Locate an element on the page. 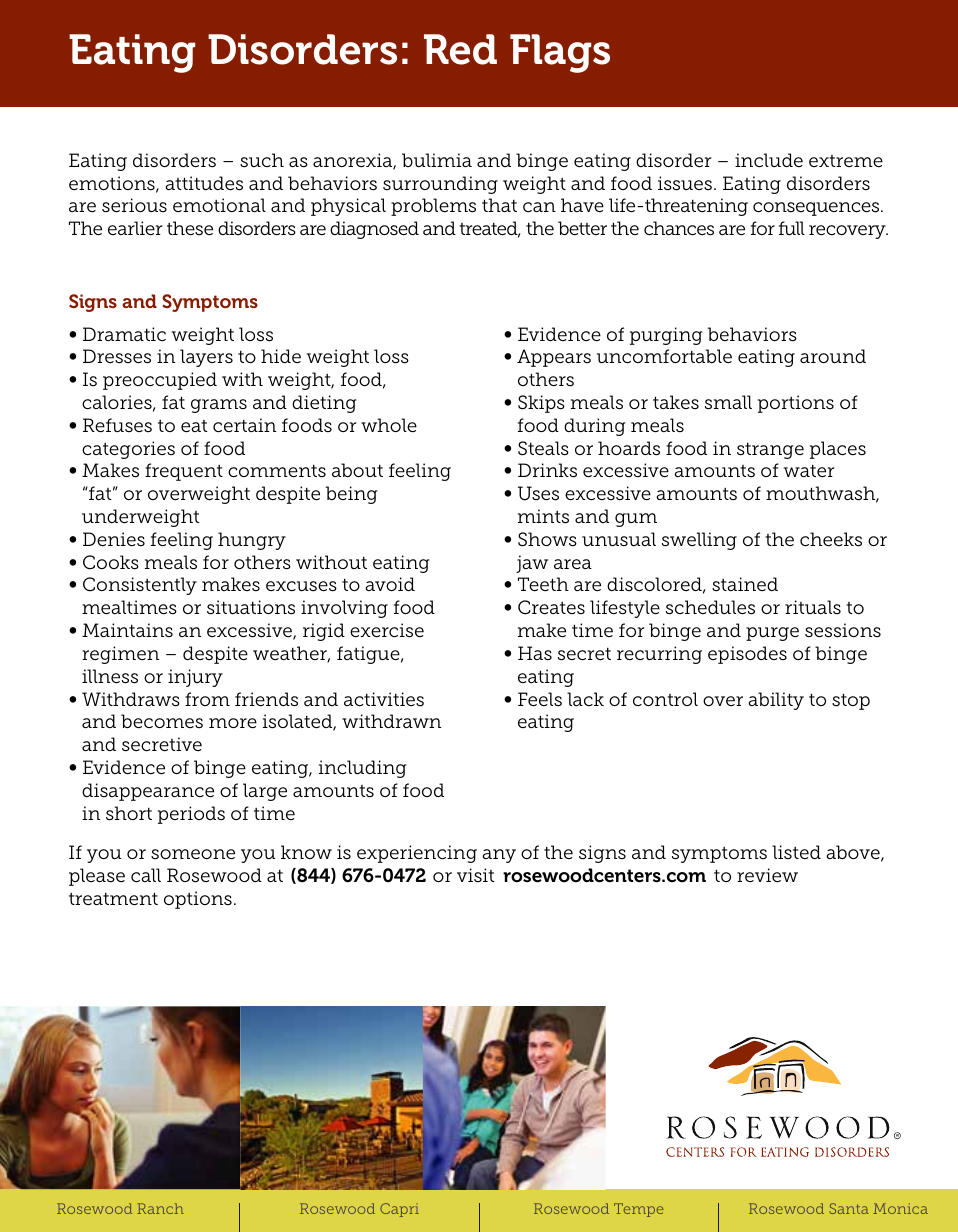  Has is located at coordinates (535, 653).
